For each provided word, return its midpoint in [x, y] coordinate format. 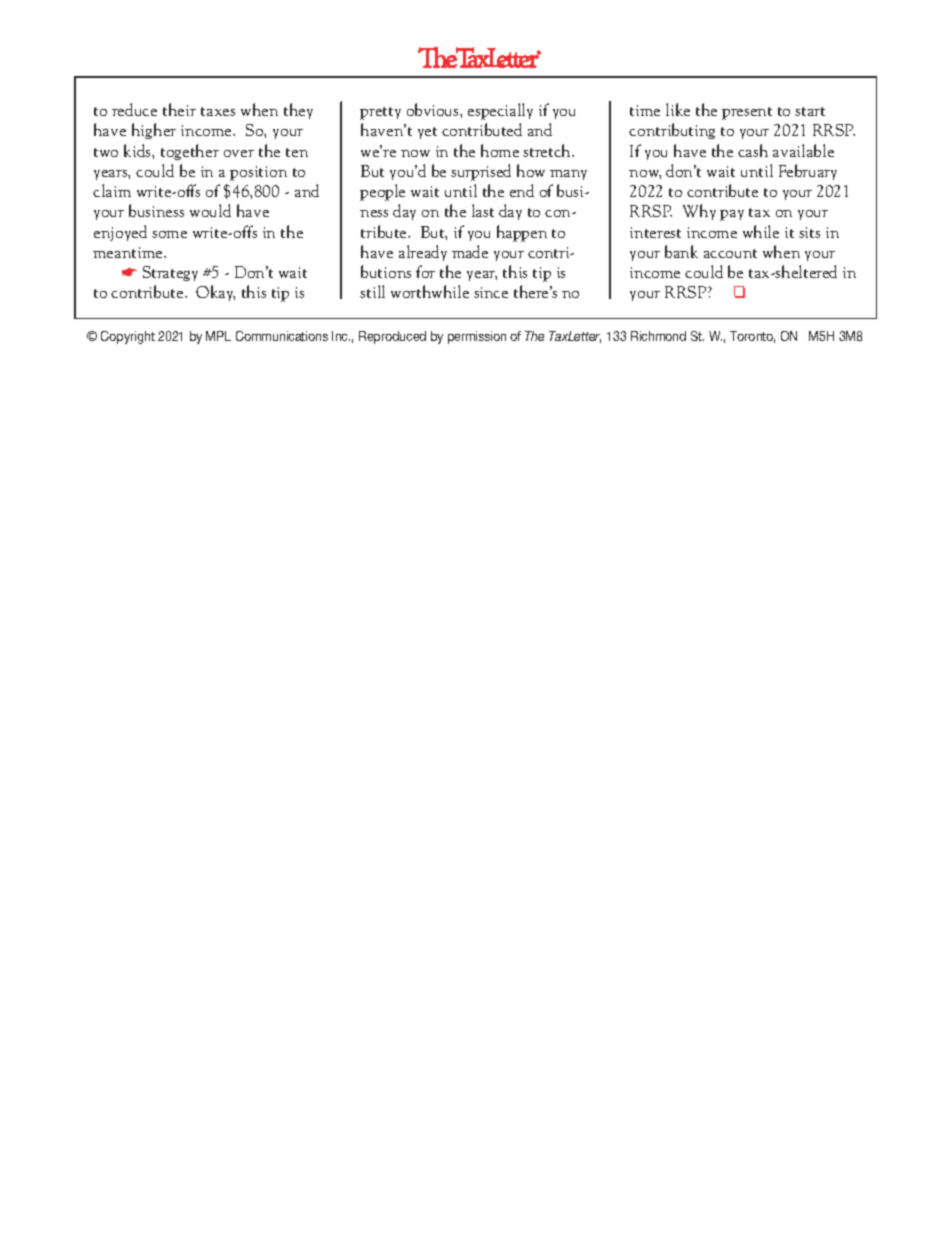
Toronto [752, 337]
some [169, 234]
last [483, 210]
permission [477, 337]
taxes [218, 111]
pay [732, 215]
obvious [434, 109]
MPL [218, 336]
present [747, 113]
